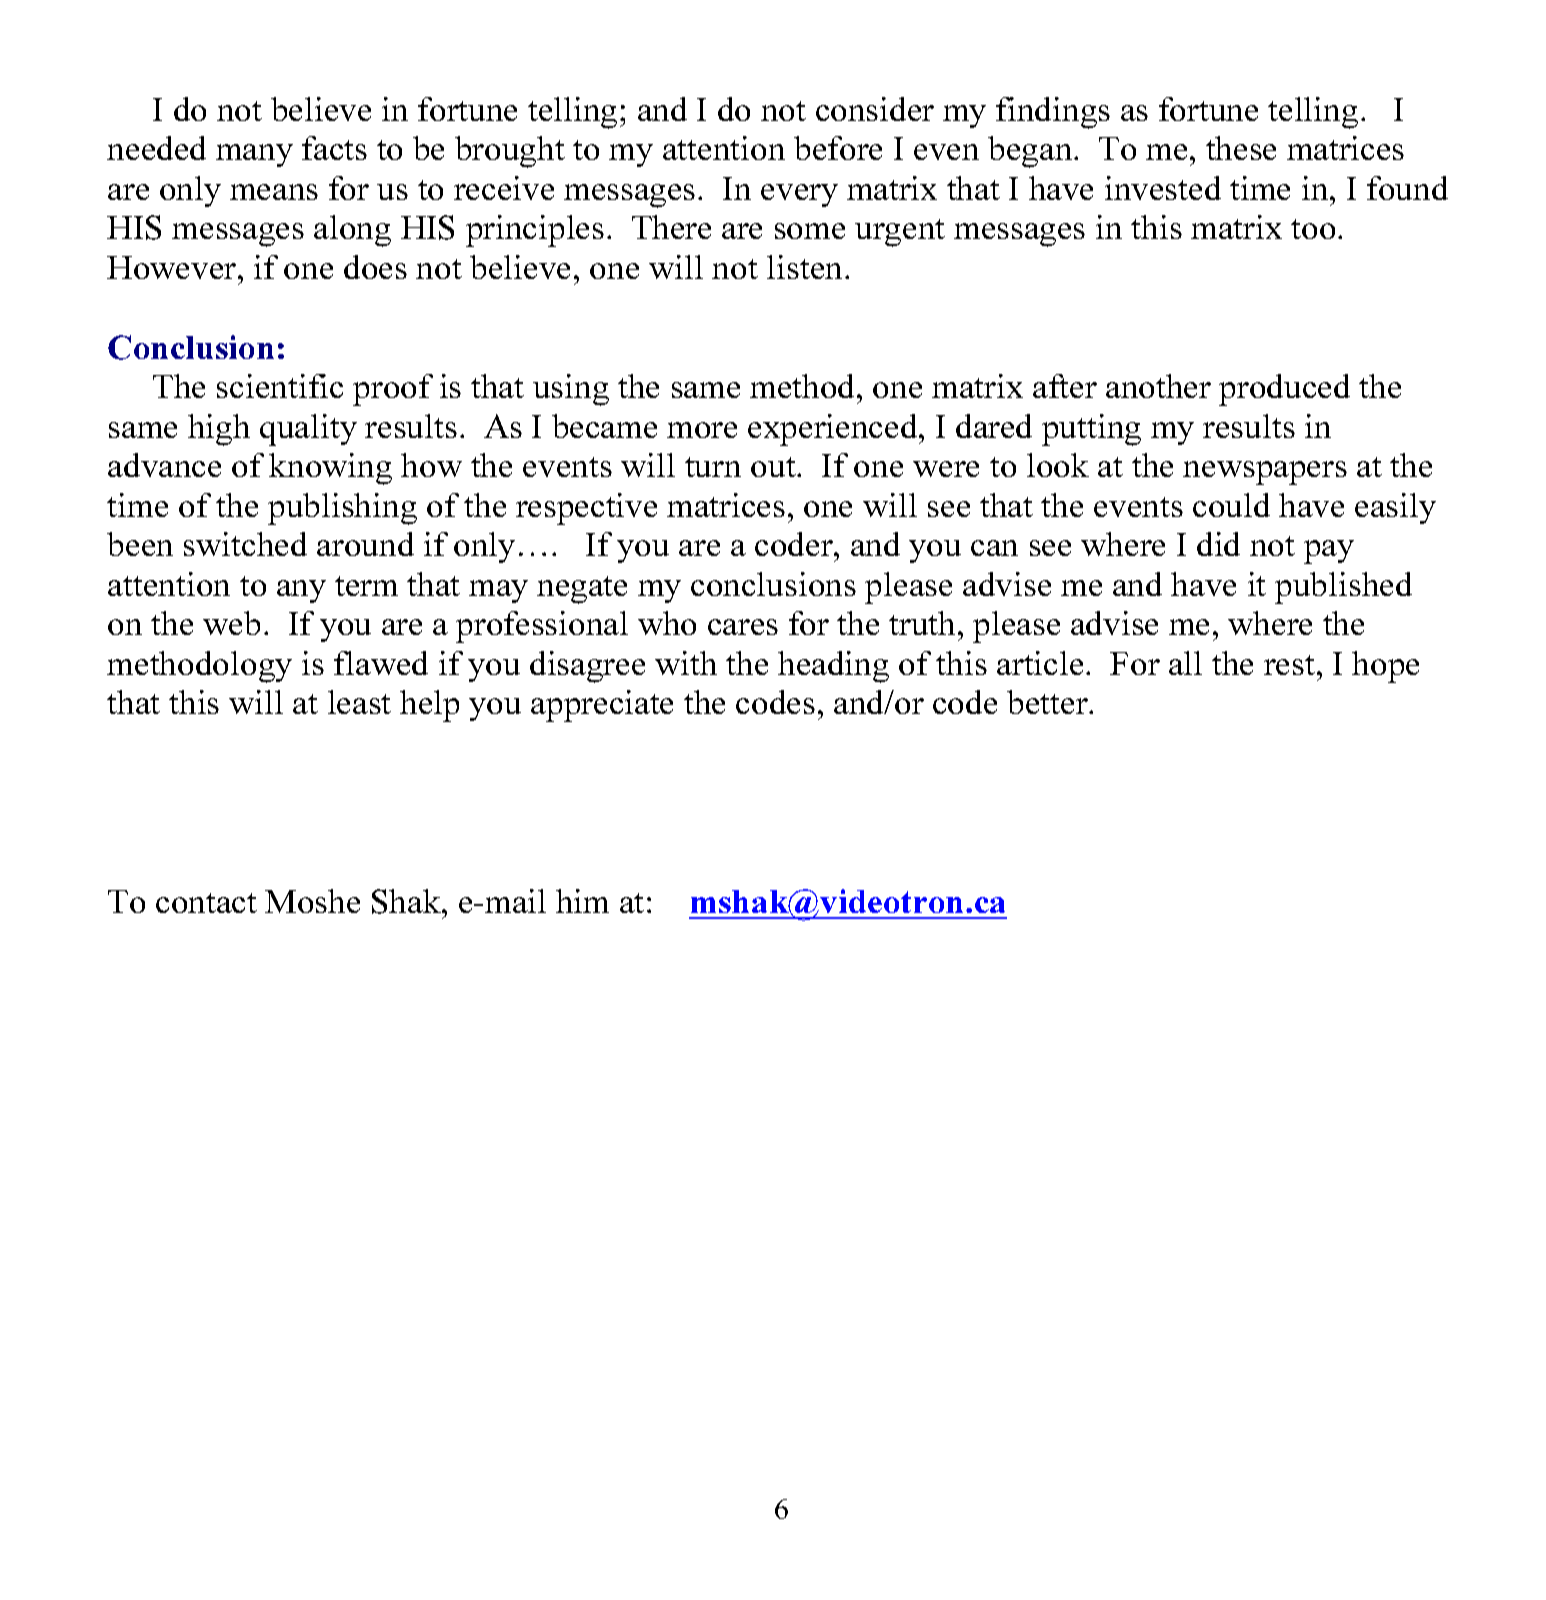 This screenshot has width=1546, height=1600. I want to click on heading, so click(833, 667).
